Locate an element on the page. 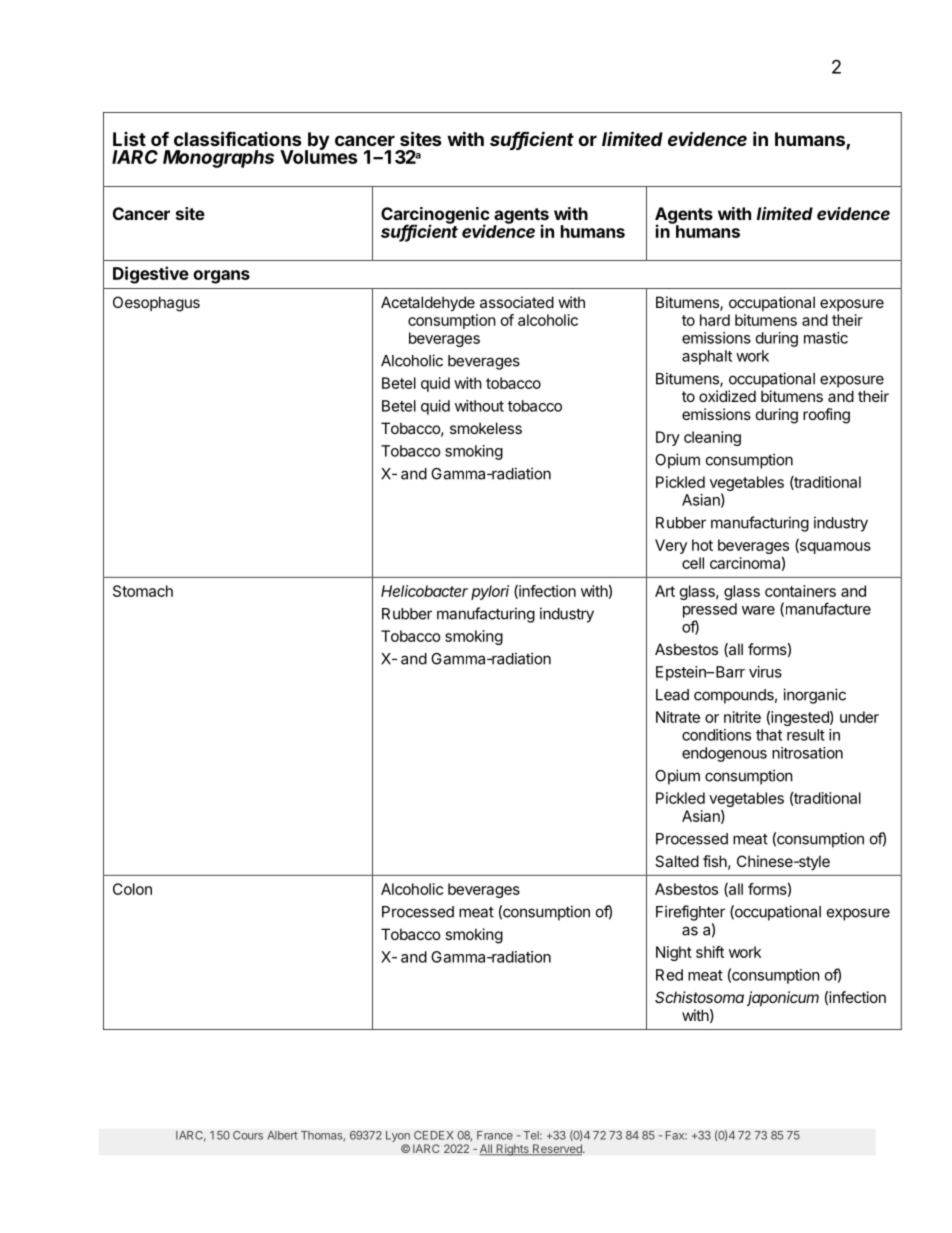 This image has width=952, height=1233. Schistosoma is located at coordinates (699, 997).
